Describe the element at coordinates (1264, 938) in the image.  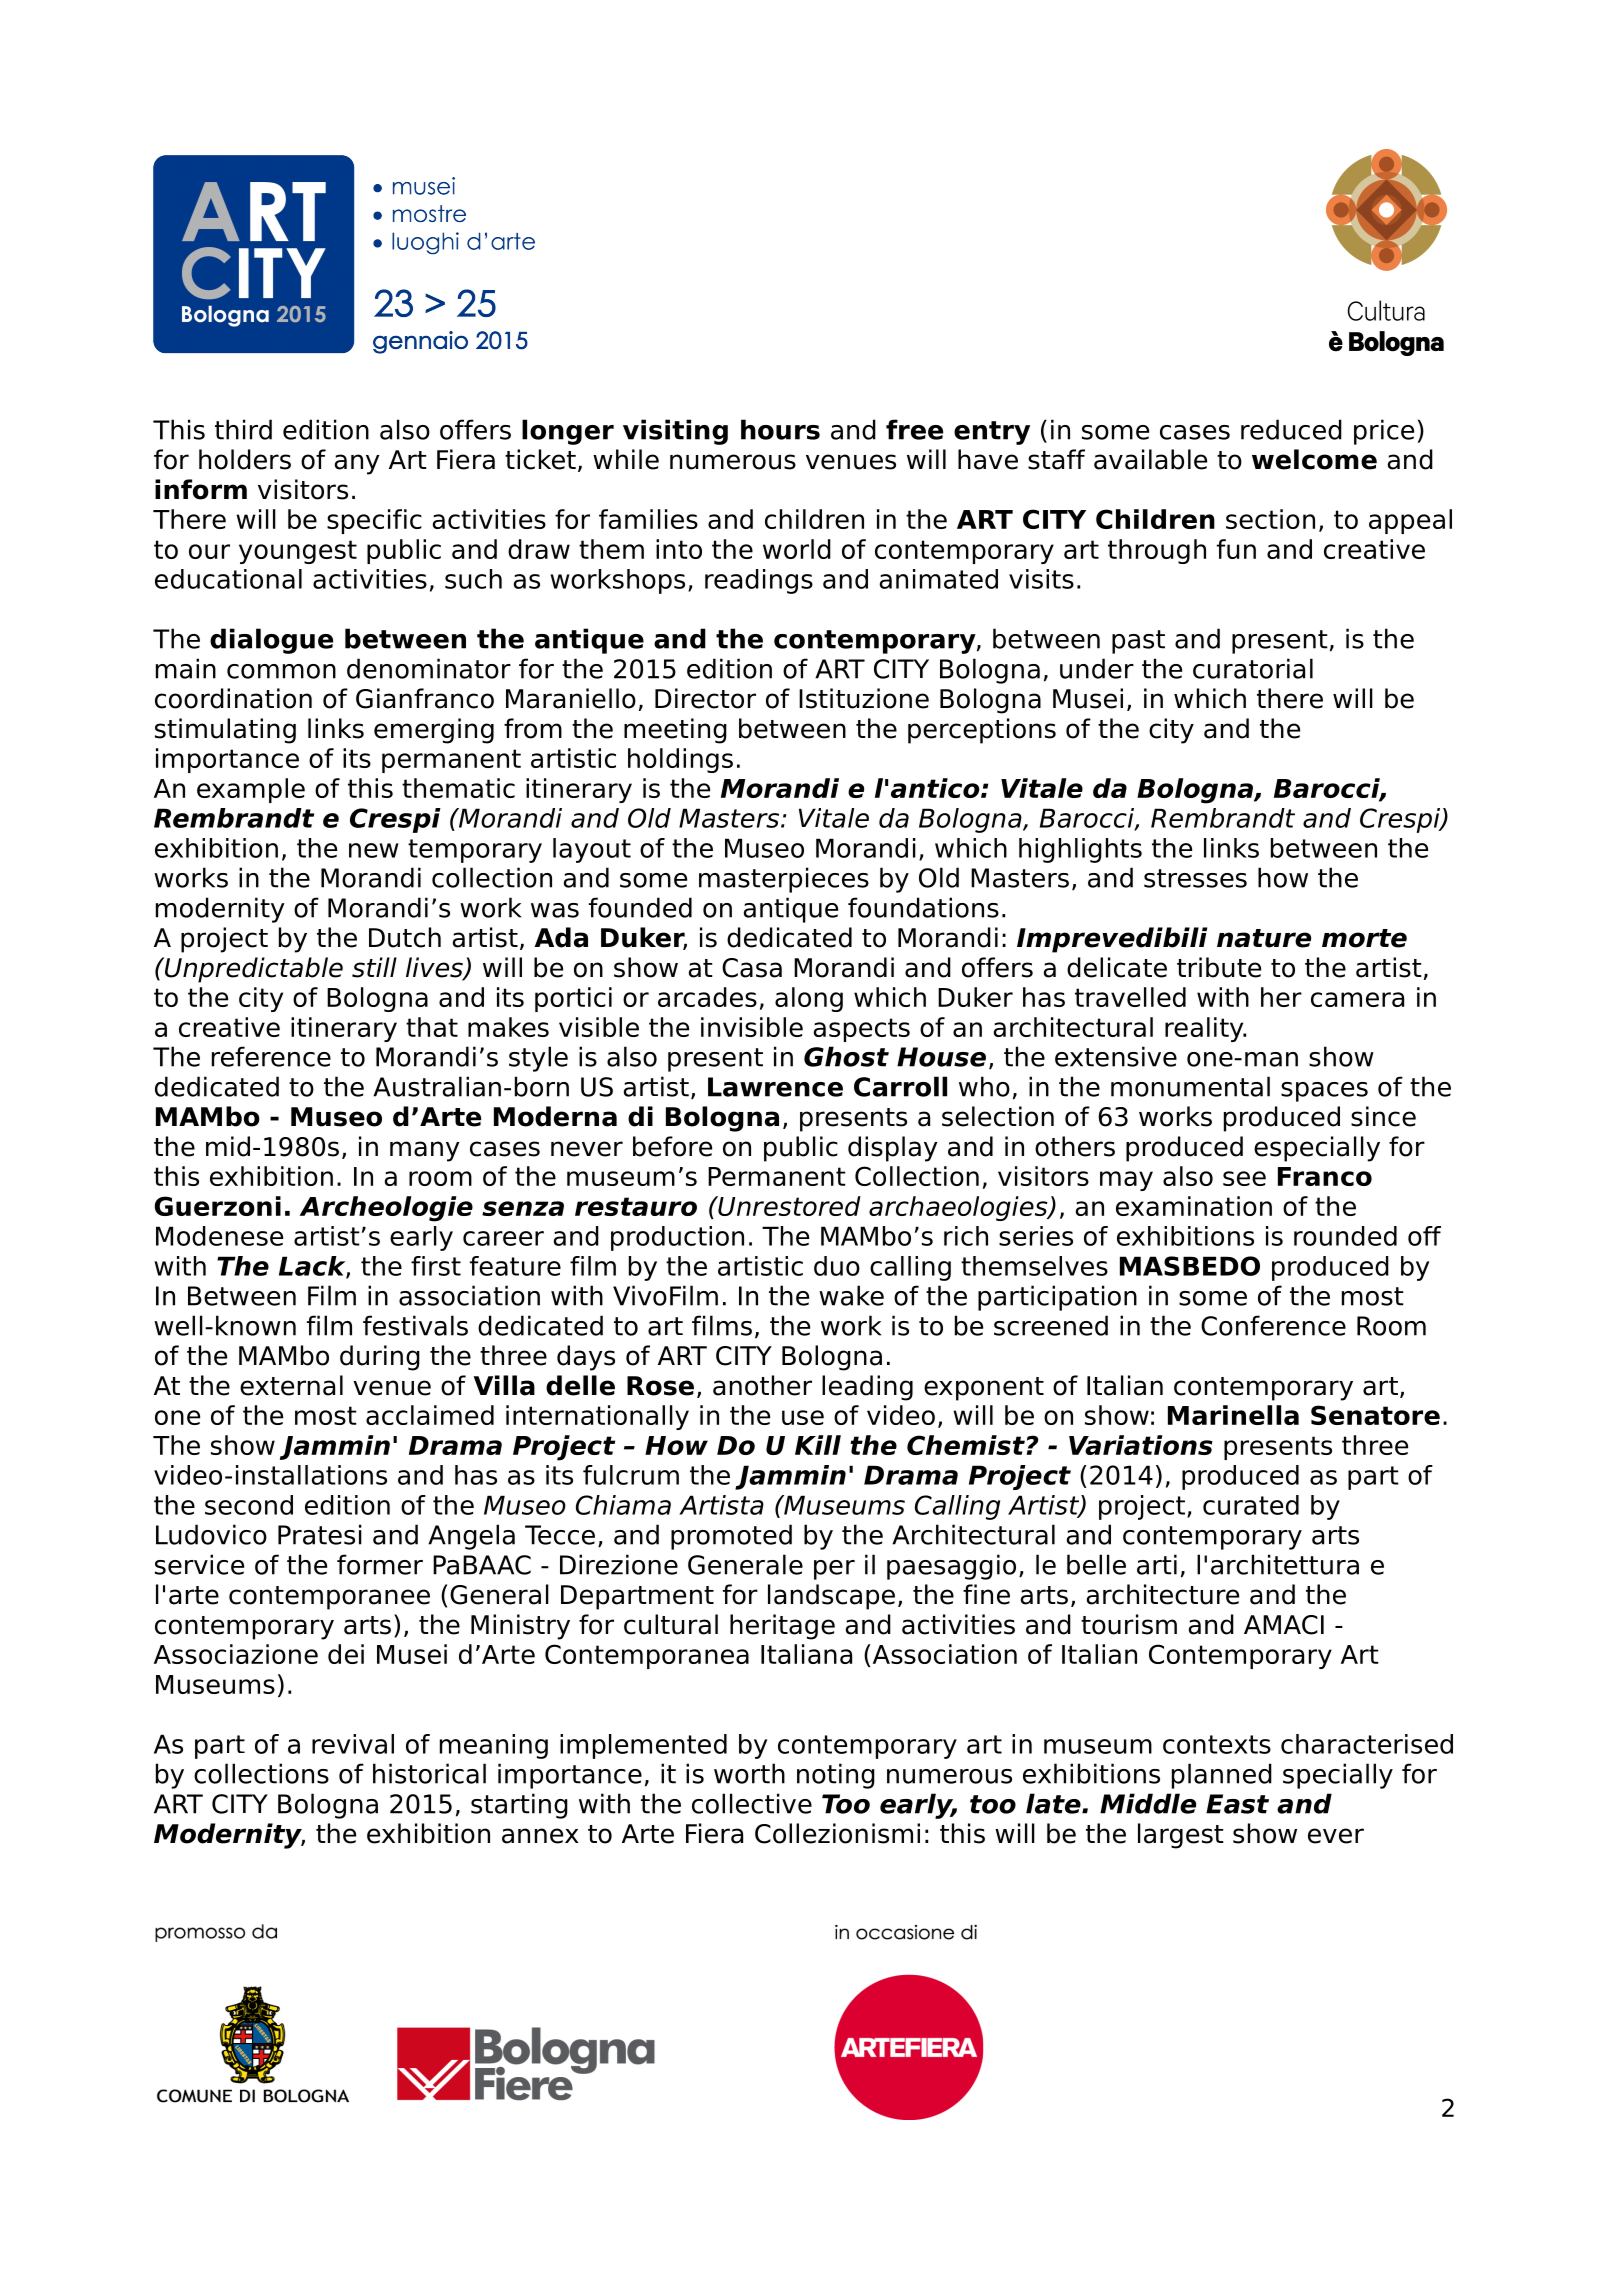
I see `nature` at that location.
